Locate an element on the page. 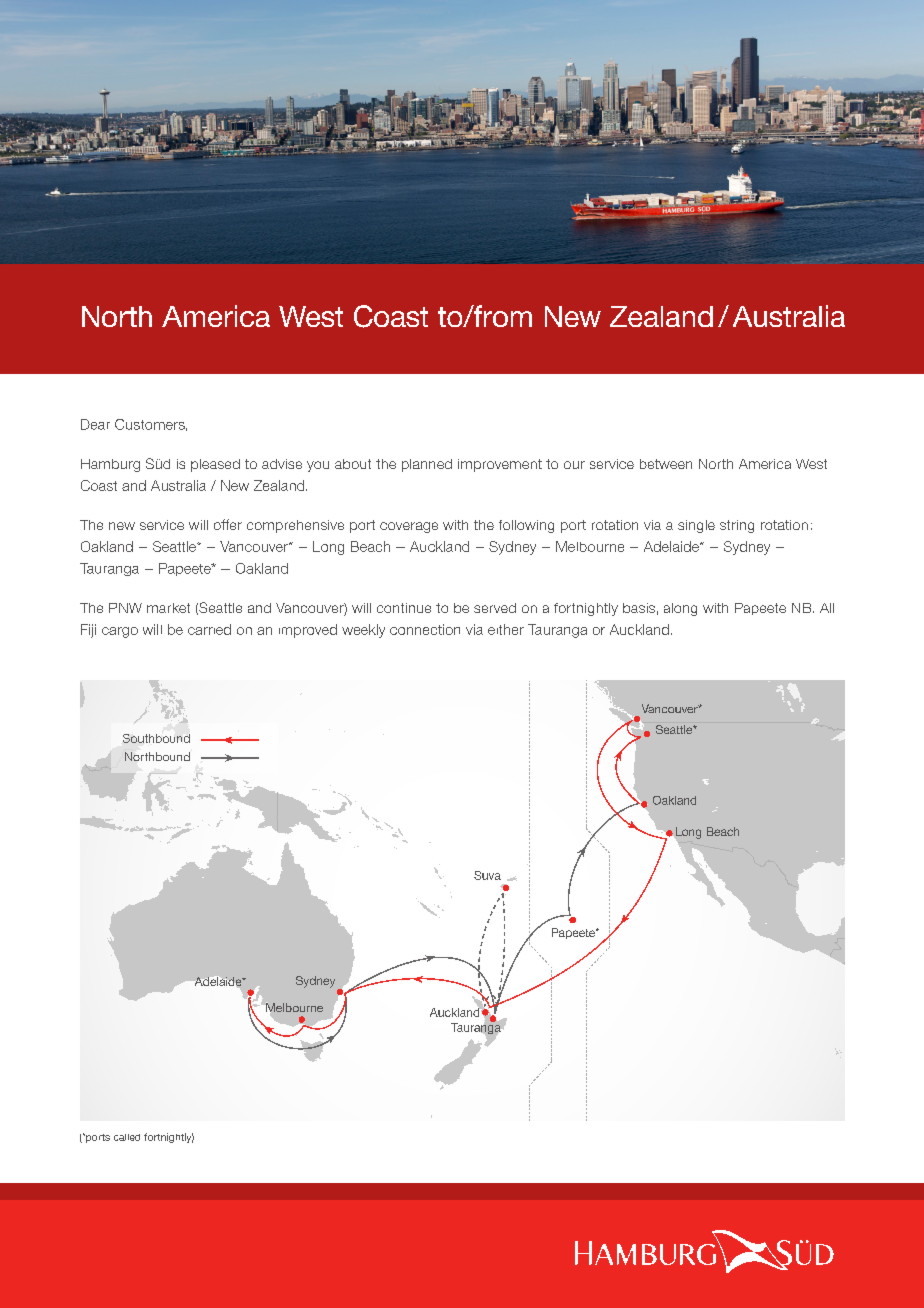 The width and height of the page is (924, 1308). weekly is located at coordinates (363, 631).
